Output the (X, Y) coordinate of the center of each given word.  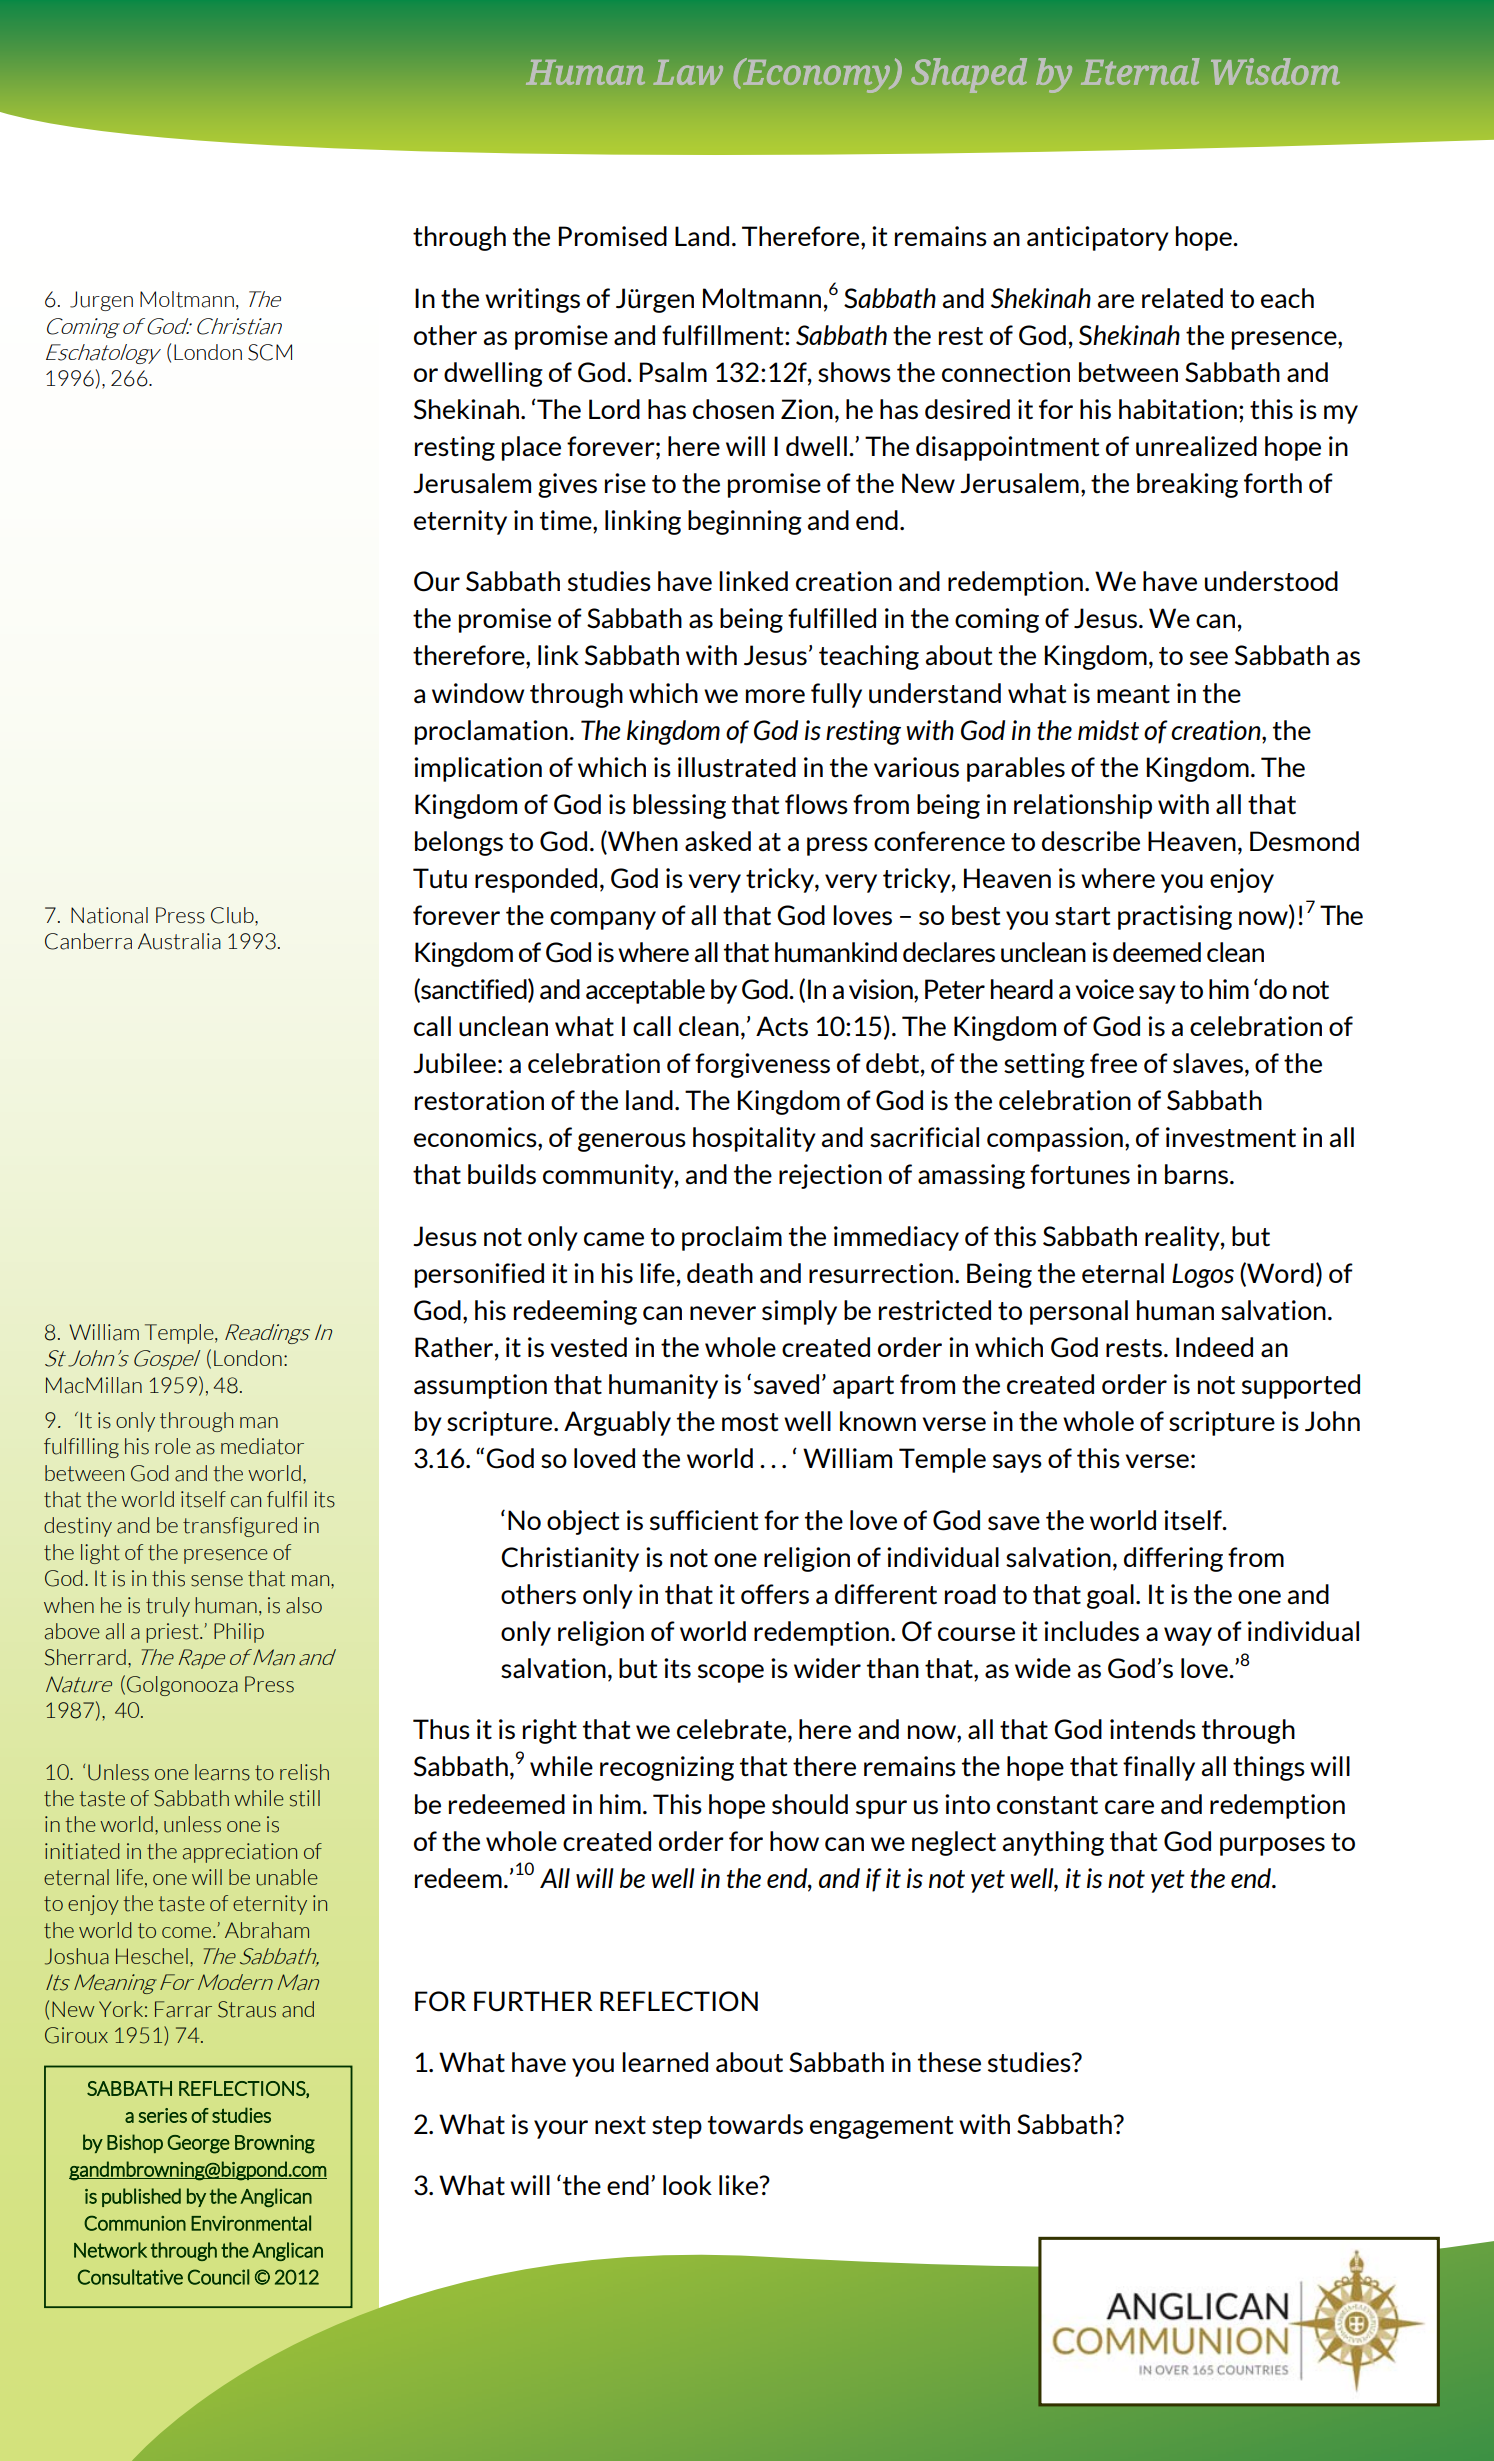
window (478, 693)
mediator (262, 1446)
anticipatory (1098, 238)
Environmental (251, 2223)
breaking (1187, 485)
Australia (179, 941)
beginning (745, 522)
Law (688, 72)
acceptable (645, 991)
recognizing (667, 1768)
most (750, 1422)
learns (222, 1772)
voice (1105, 989)
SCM (270, 352)
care (1129, 1807)
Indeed (1214, 1347)
